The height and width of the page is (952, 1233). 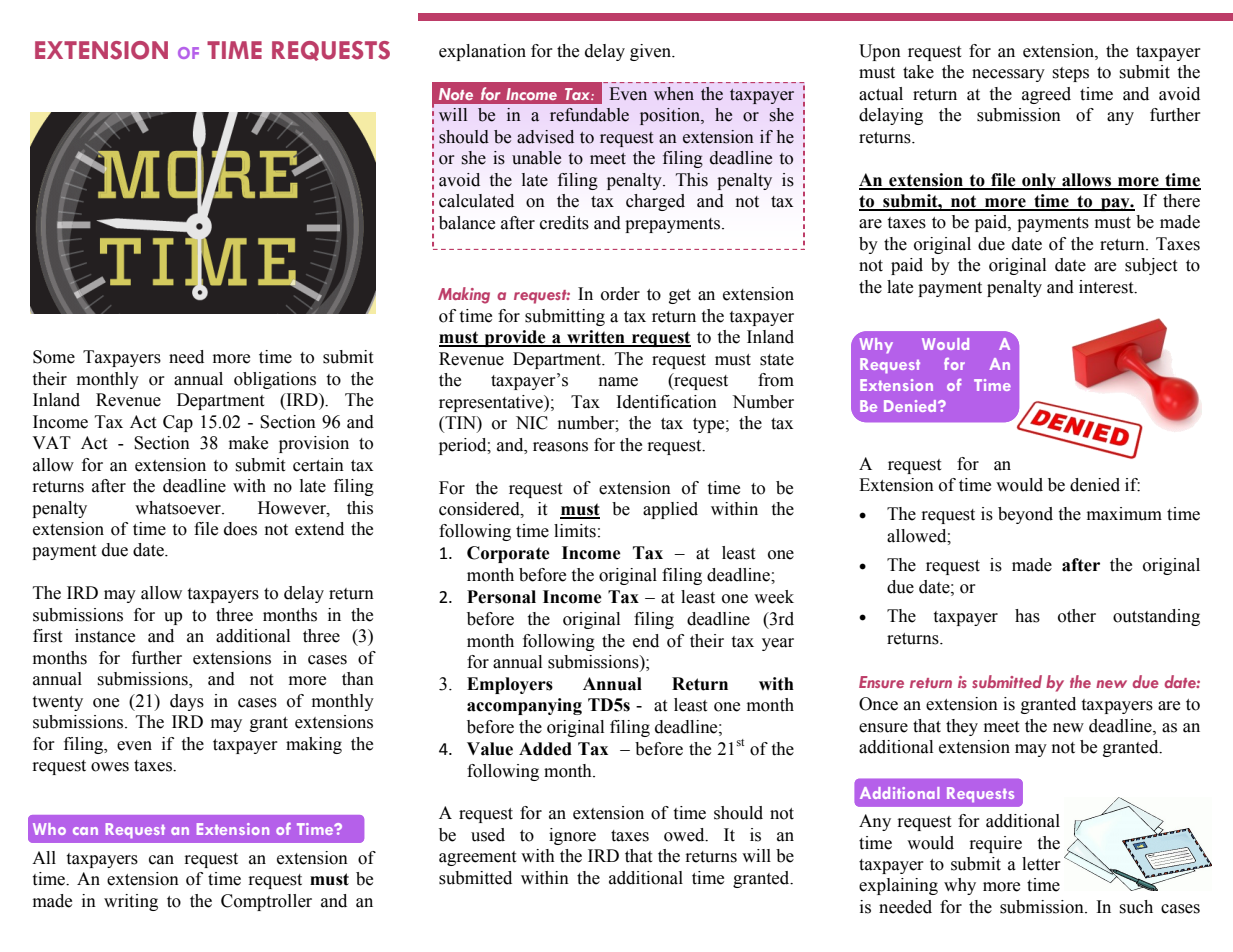 What do you see at coordinates (105, 636) in the page?
I see `instance` at bounding box center [105, 636].
